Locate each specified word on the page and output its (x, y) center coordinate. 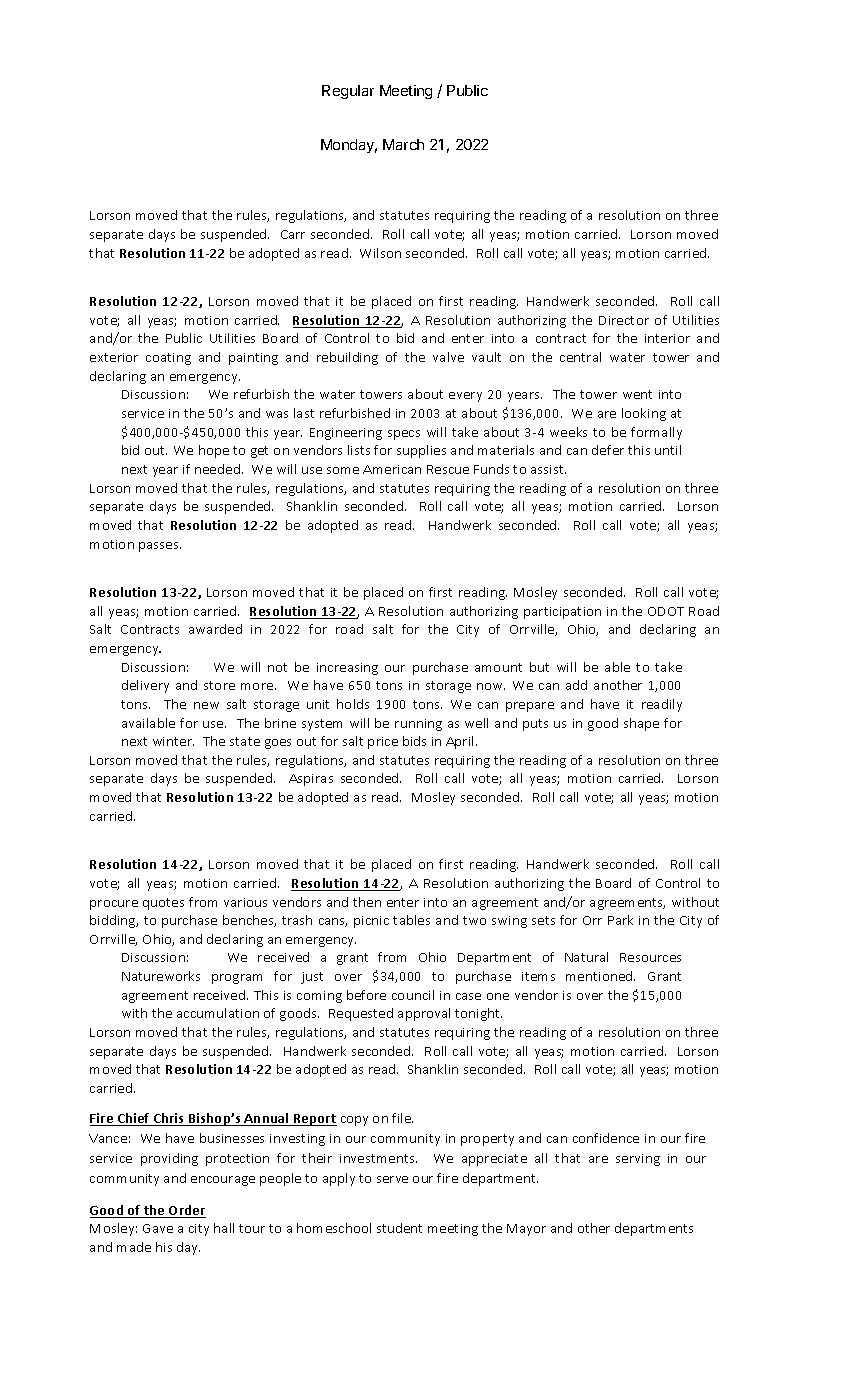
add (576, 685)
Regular (348, 92)
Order (186, 1211)
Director (624, 320)
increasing (347, 669)
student (399, 1228)
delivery (145, 686)
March (403, 144)
